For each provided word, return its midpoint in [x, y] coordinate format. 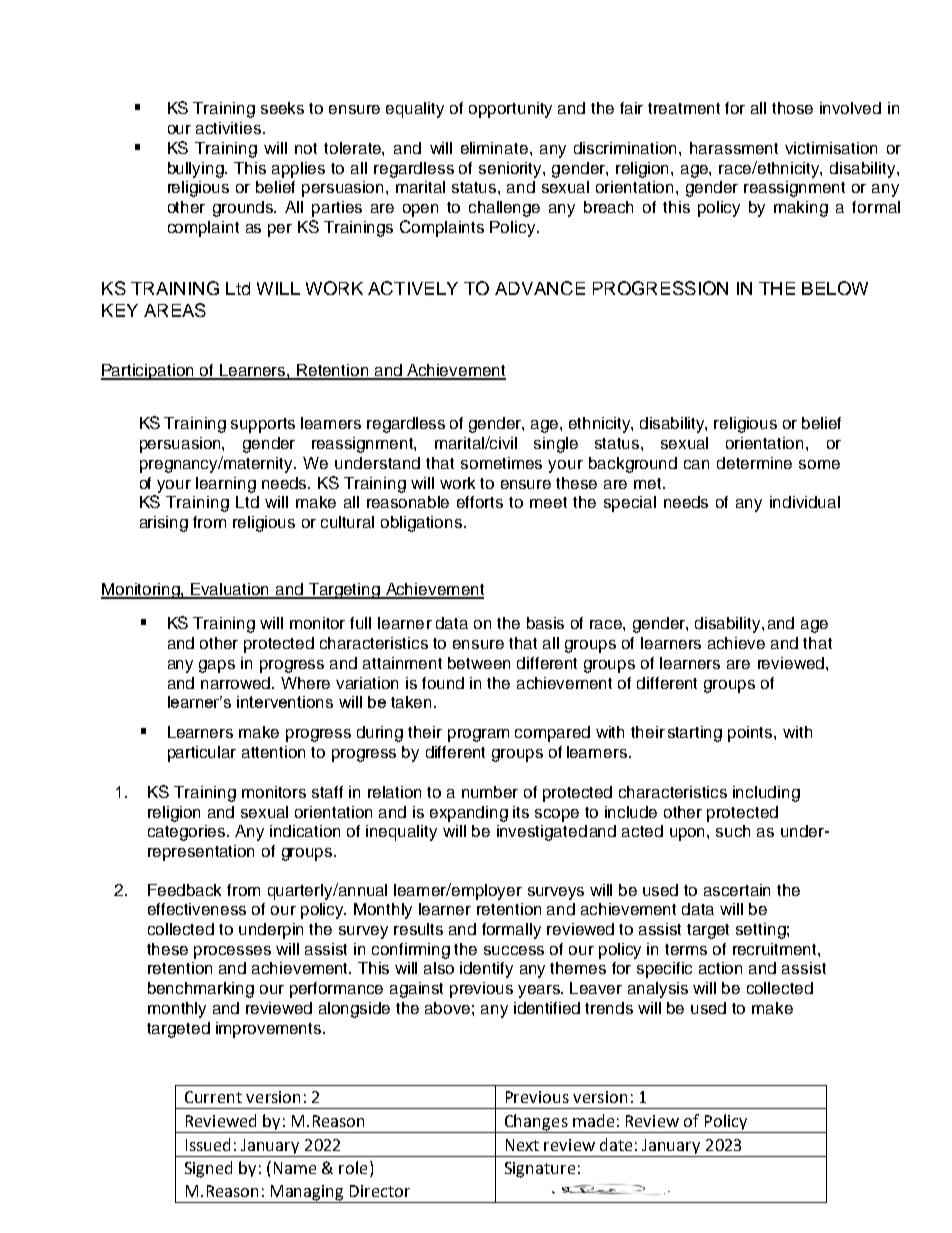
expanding [469, 814]
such [733, 831]
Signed [208, 1169]
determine [754, 463]
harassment [734, 148]
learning [226, 485]
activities [230, 128]
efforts [480, 502]
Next [522, 1145]
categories [188, 833]
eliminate [494, 148]
